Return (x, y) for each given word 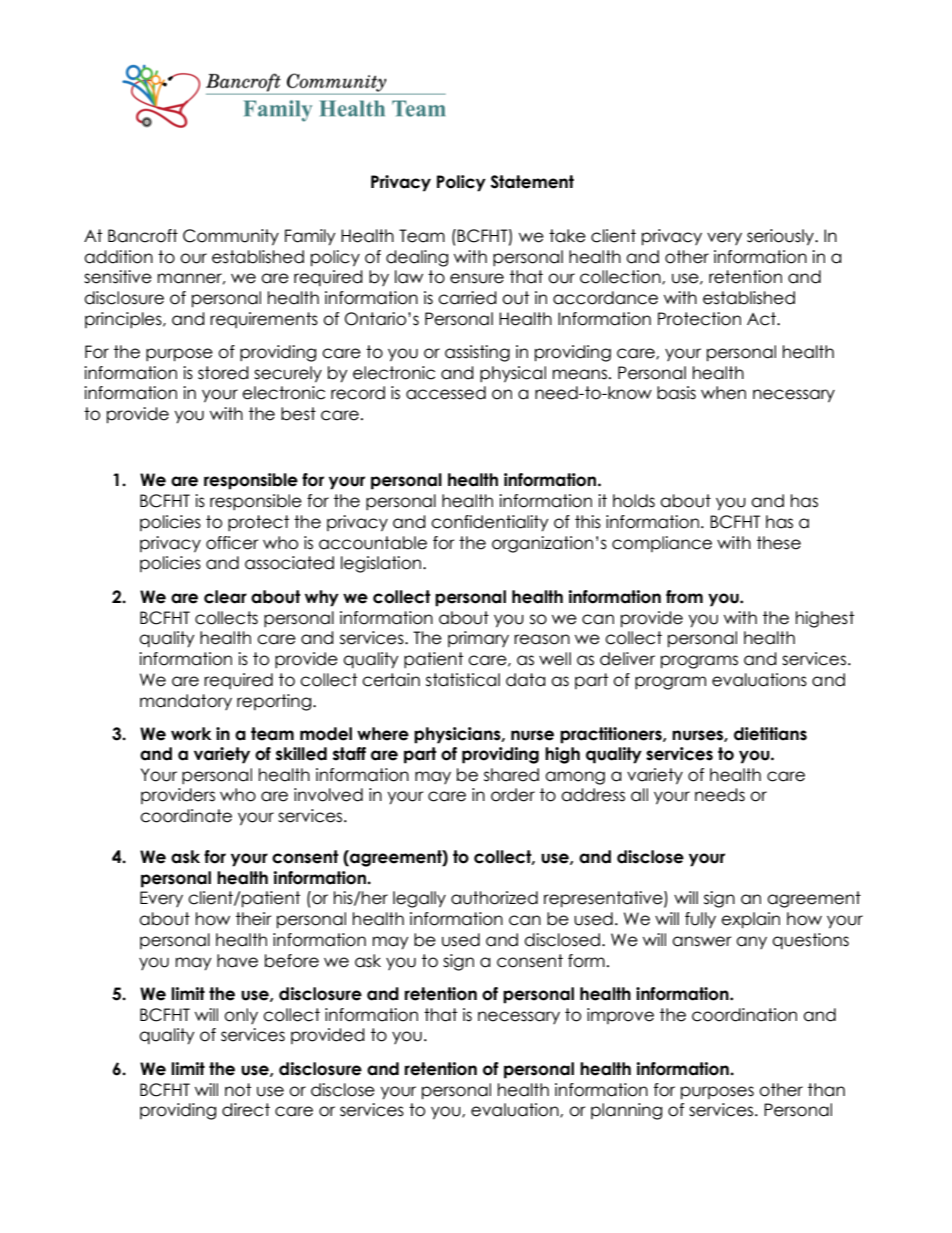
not (238, 1090)
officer (232, 543)
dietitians (770, 734)
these (779, 543)
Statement (532, 182)
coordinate (186, 816)
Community (231, 237)
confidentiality (490, 523)
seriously (781, 237)
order (513, 795)
